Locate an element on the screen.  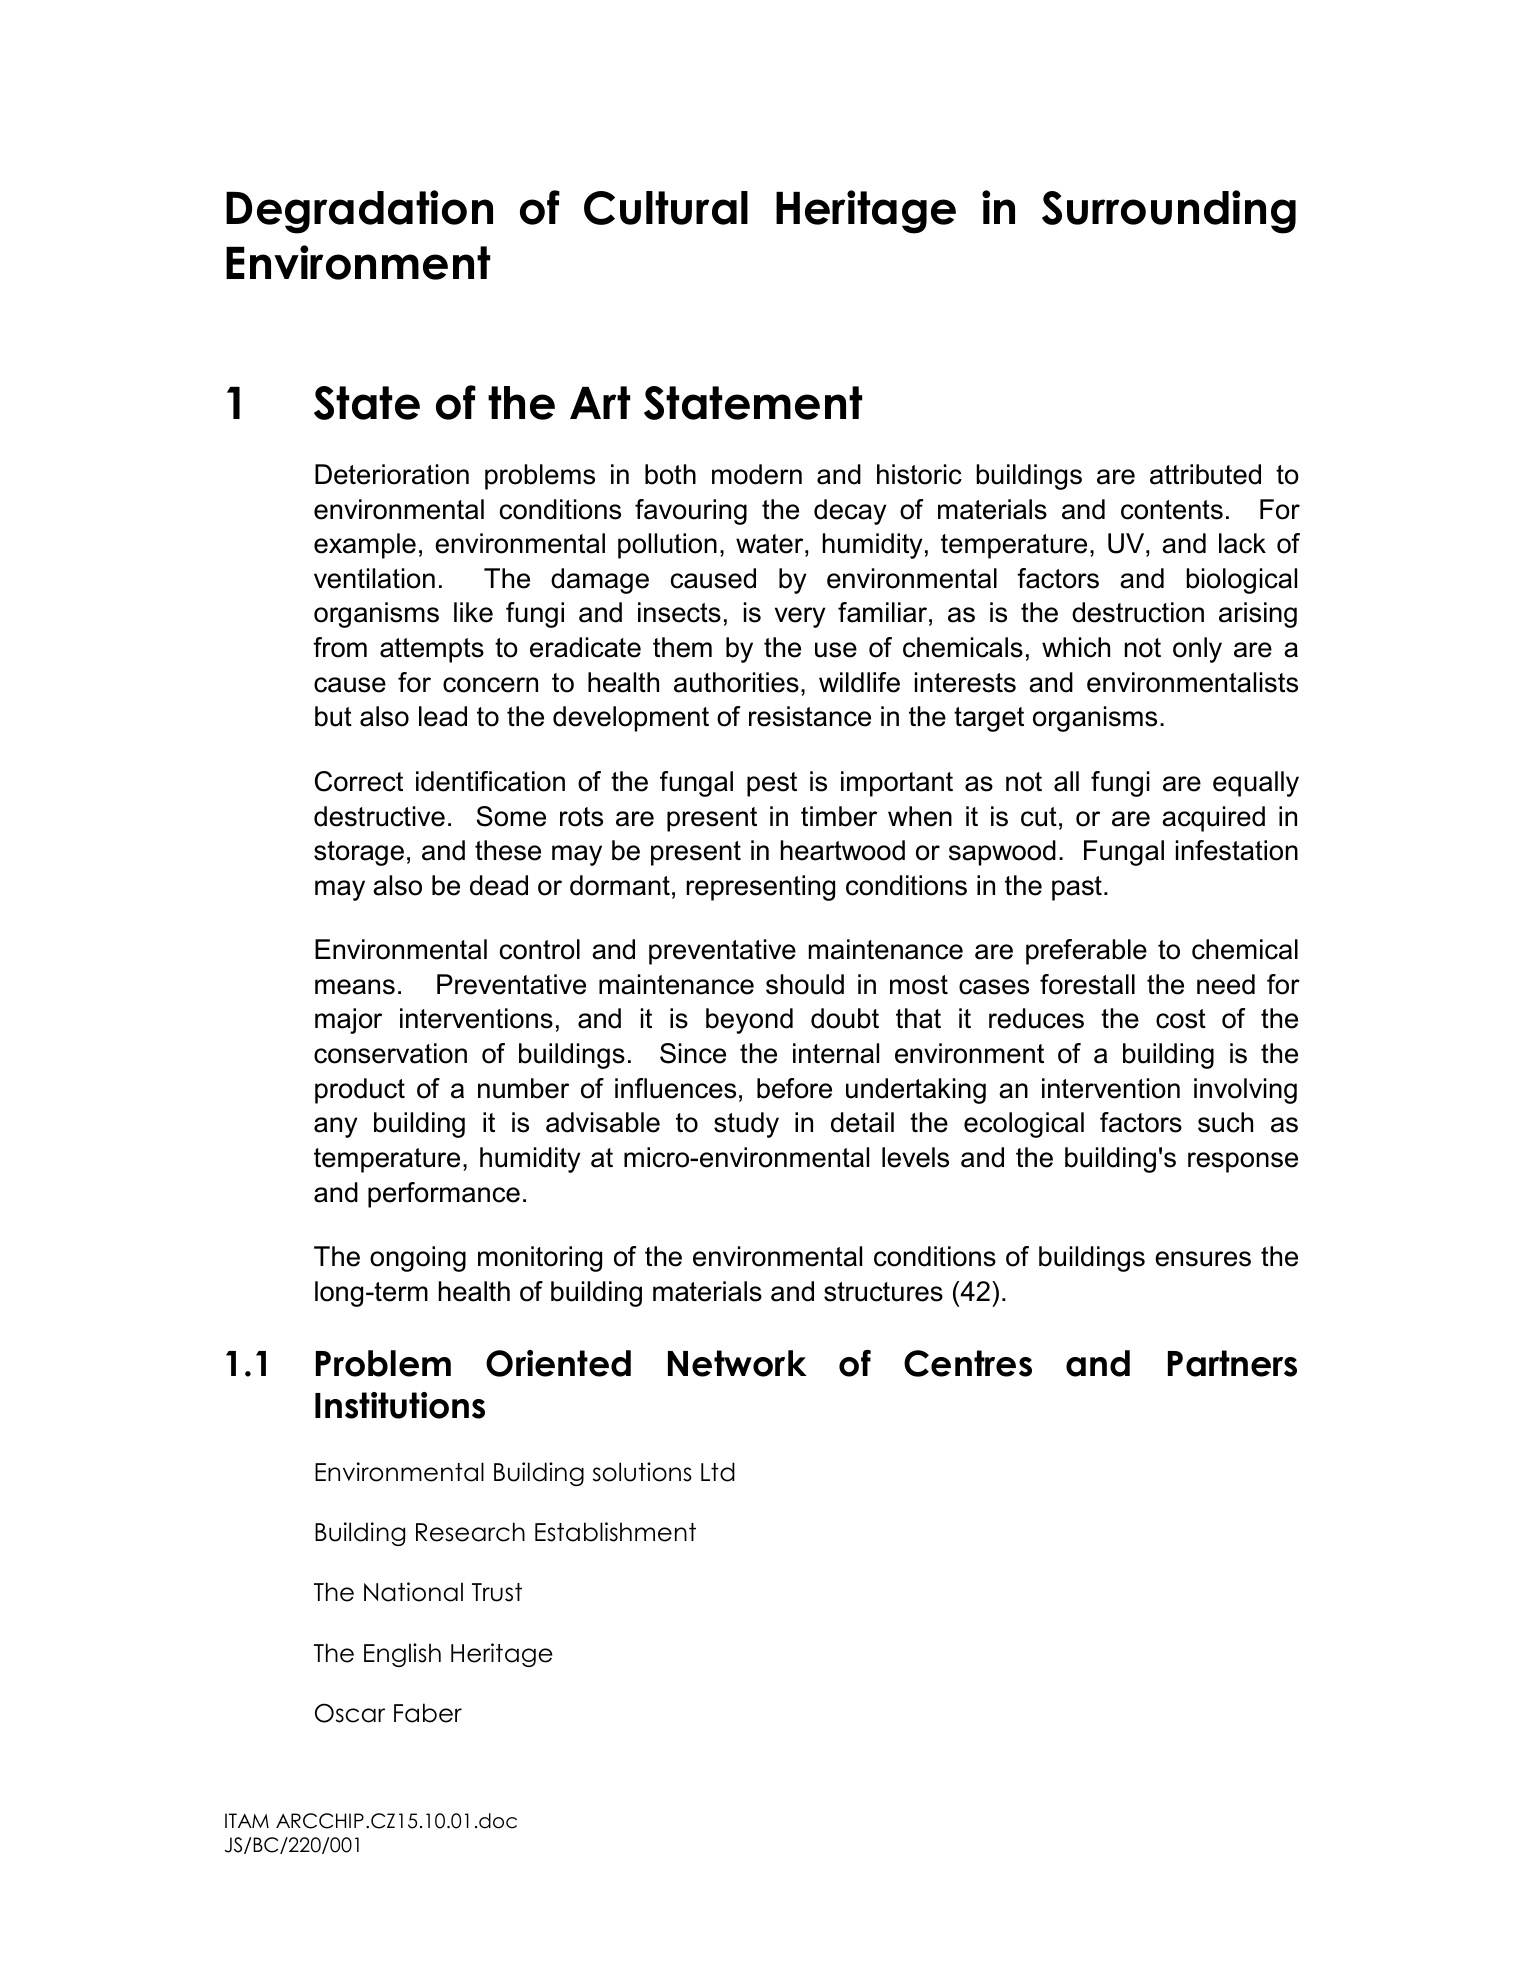
Establishment is located at coordinates (615, 1532).
